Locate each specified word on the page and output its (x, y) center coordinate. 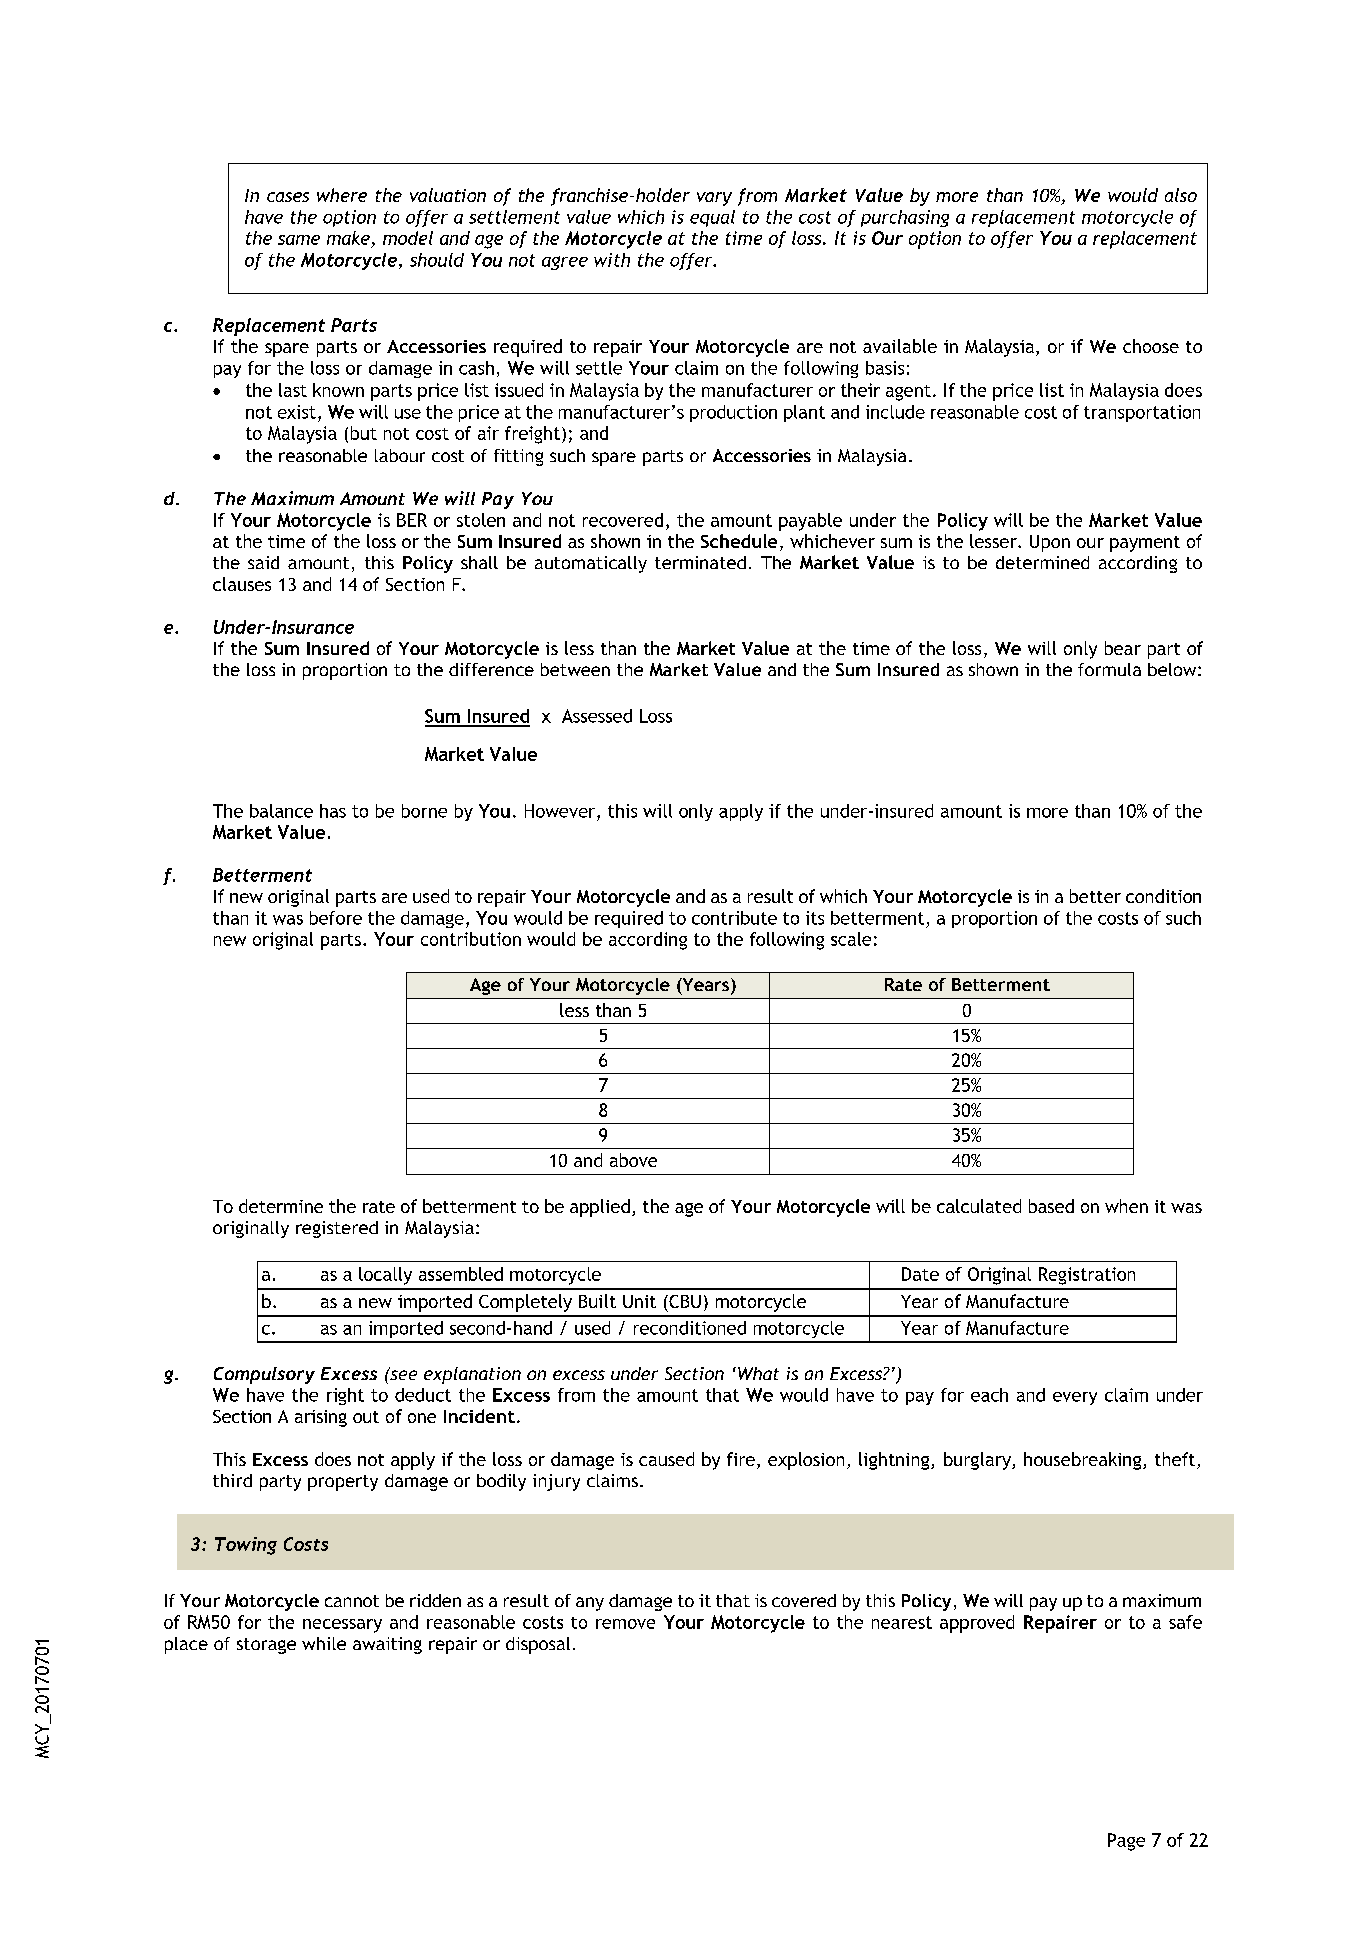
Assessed (597, 716)
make (349, 239)
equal (712, 218)
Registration (1087, 1276)
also (1181, 195)
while (324, 1643)
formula (1109, 669)
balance (281, 811)
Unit (639, 1301)
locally (385, 1276)
